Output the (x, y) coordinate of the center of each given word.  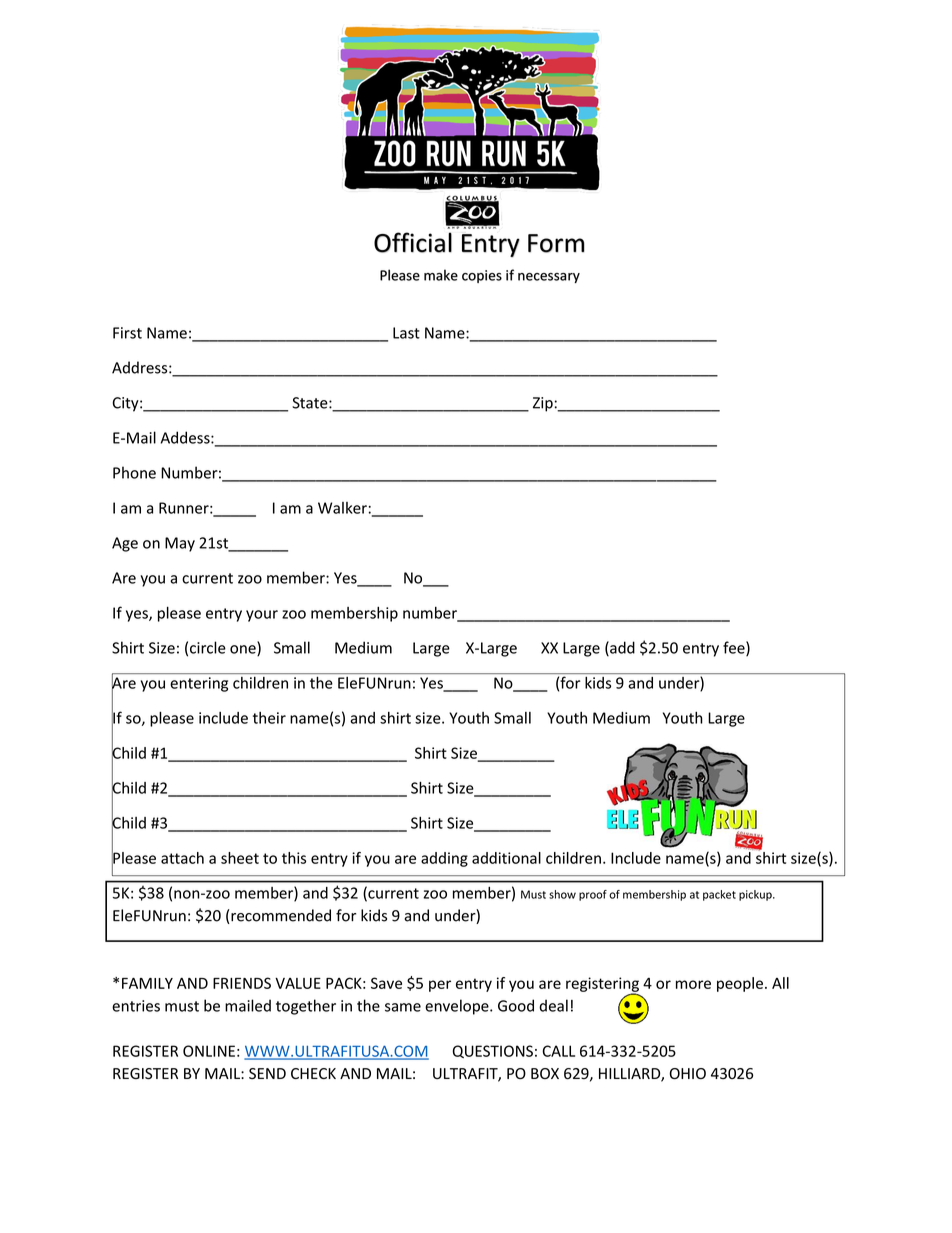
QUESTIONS (493, 1051)
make (441, 275)
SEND (267, 1073)
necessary (549, 278)
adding (444, 859)
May (180, 544)
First (127, 333)
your (262, 616)
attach (182, 858)
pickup (756, 895)
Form (556, 243)
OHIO (688, 1073)
